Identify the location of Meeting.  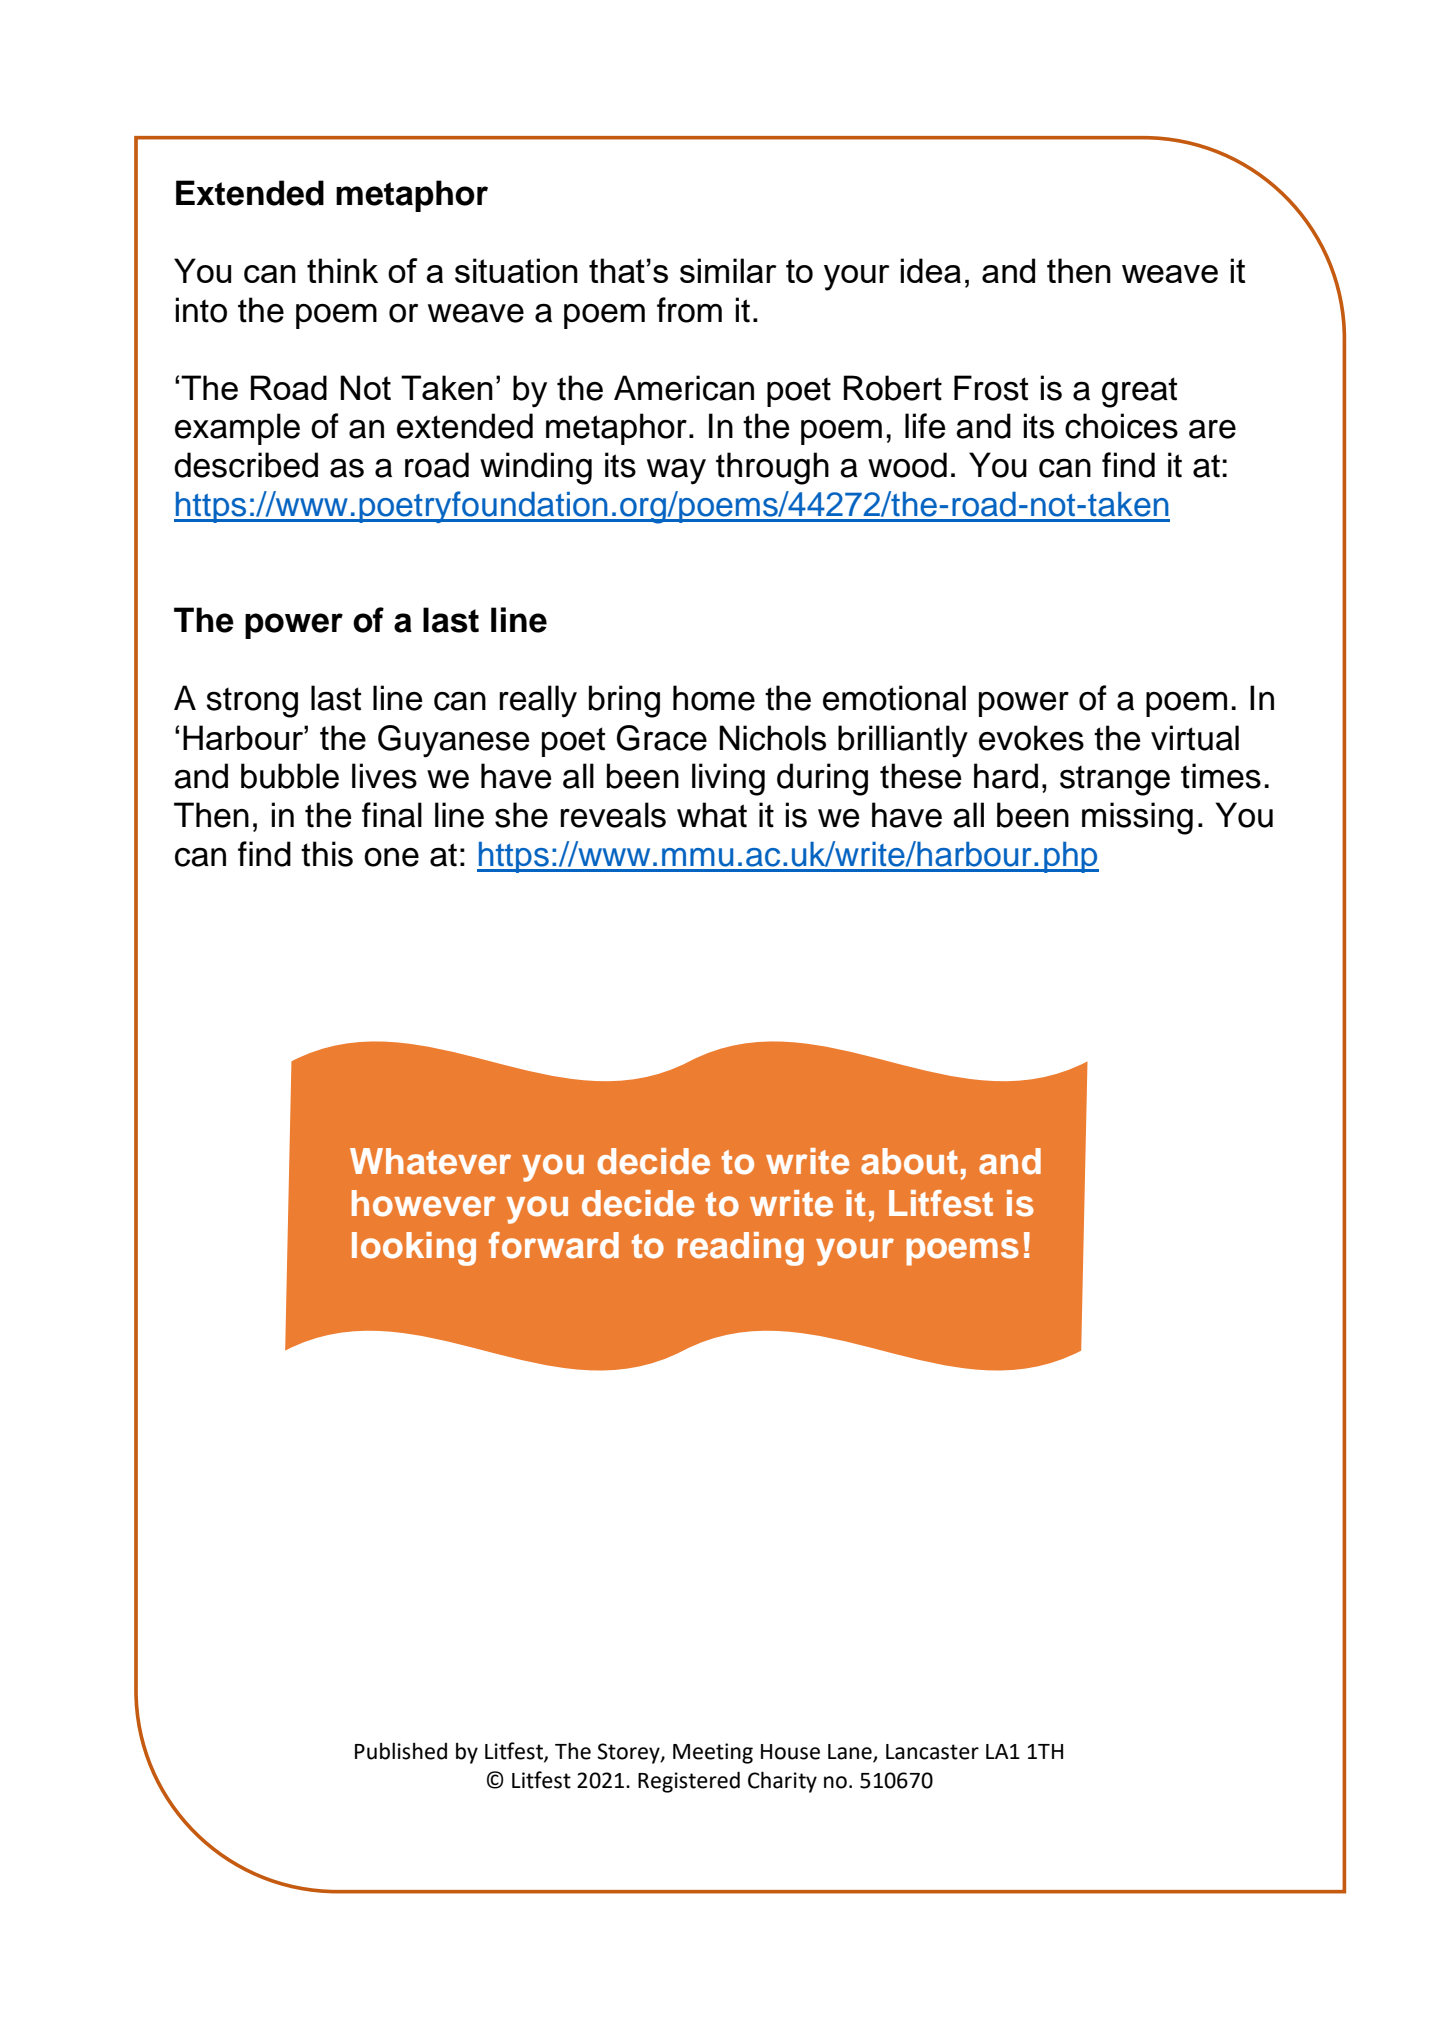
(713, 1753).
